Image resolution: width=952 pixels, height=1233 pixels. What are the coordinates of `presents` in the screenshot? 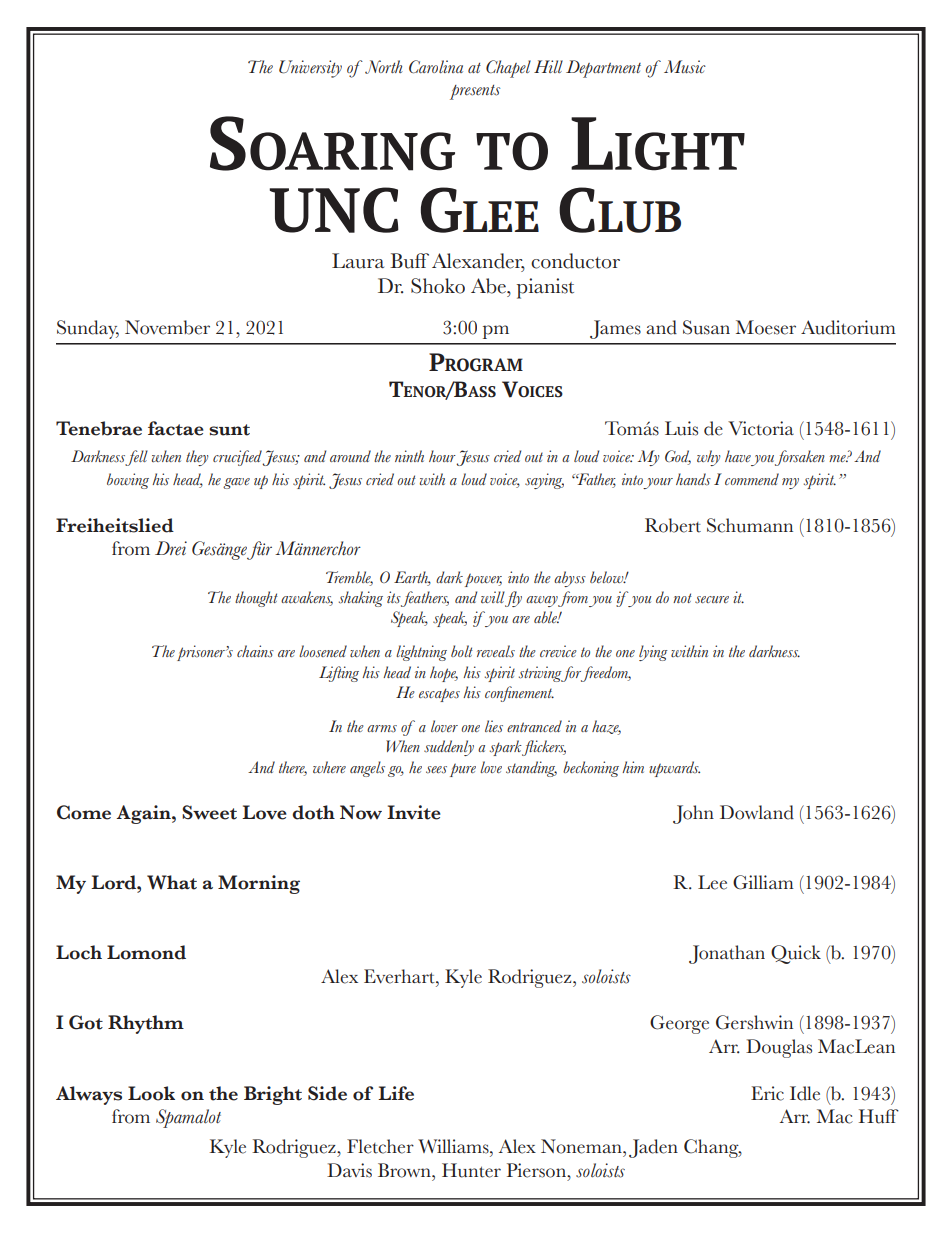 It's located at (475, 92).
